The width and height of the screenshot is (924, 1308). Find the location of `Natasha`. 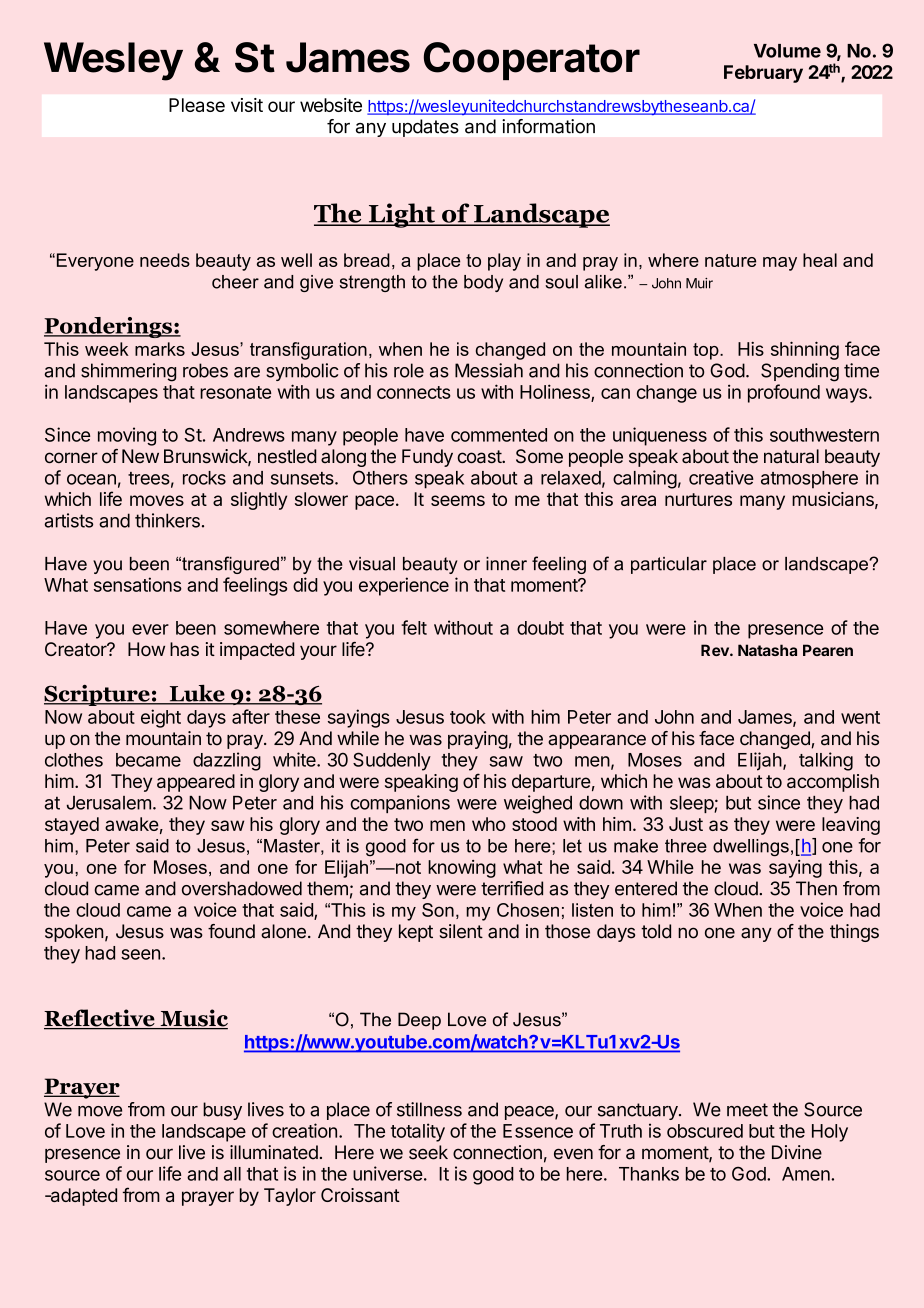

Natasha is located at coordinates (767, 650).
